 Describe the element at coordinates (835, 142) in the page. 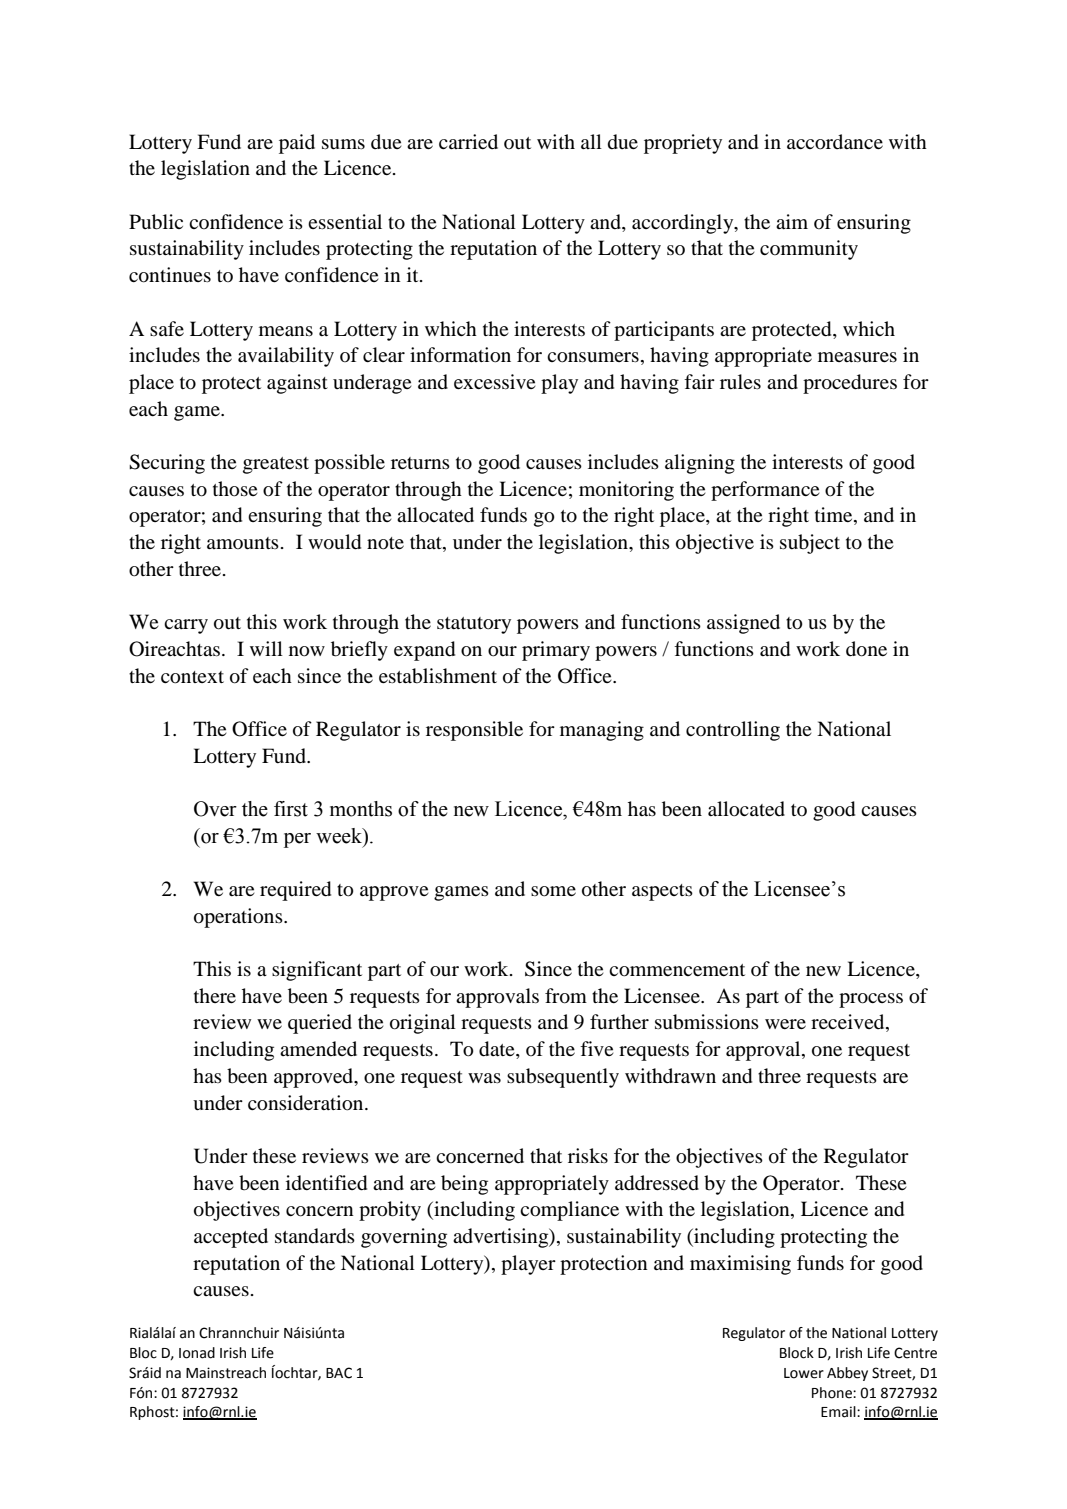

I see `accordance` at that location.
